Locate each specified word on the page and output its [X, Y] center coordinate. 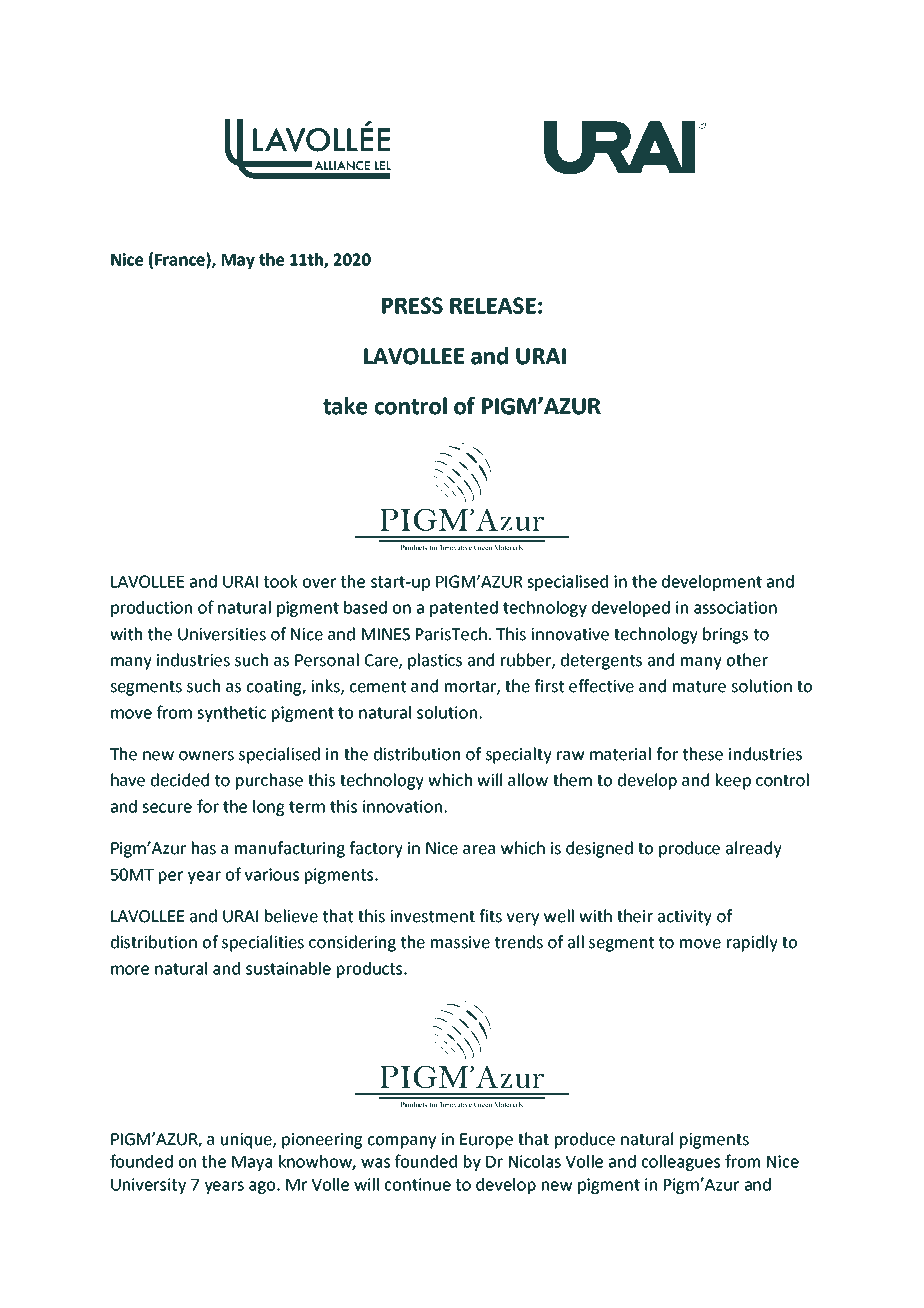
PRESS [412, 305]
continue [418, 1184]
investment [432, 916]
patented [464, 609]
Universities [222, 634]
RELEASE [493, 305]
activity [685, 918]
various [272, 874]
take [345, 406]
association [735, 607]
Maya [252, 1163]
